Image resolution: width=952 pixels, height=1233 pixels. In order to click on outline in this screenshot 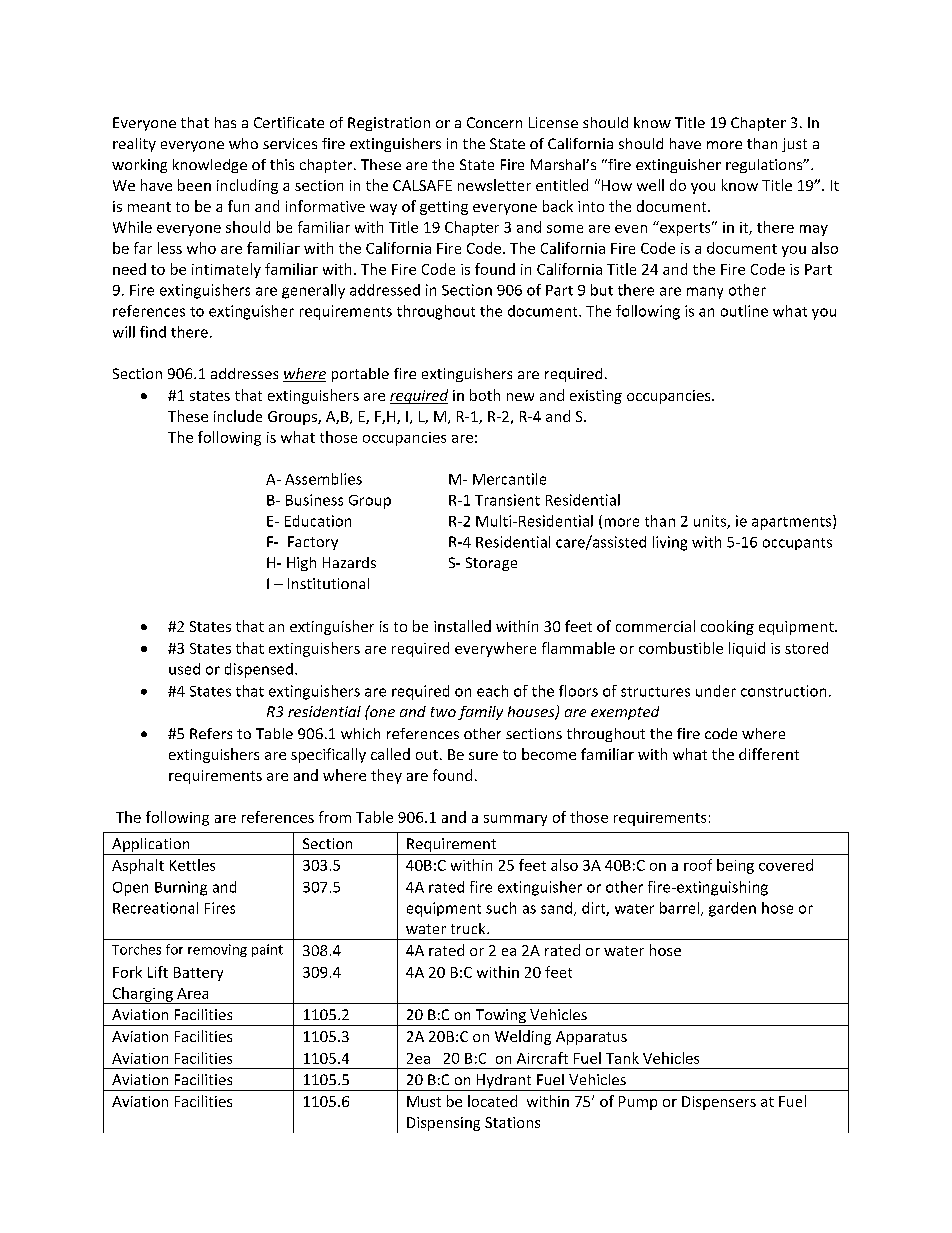, I will do `click(744, 311)`.
